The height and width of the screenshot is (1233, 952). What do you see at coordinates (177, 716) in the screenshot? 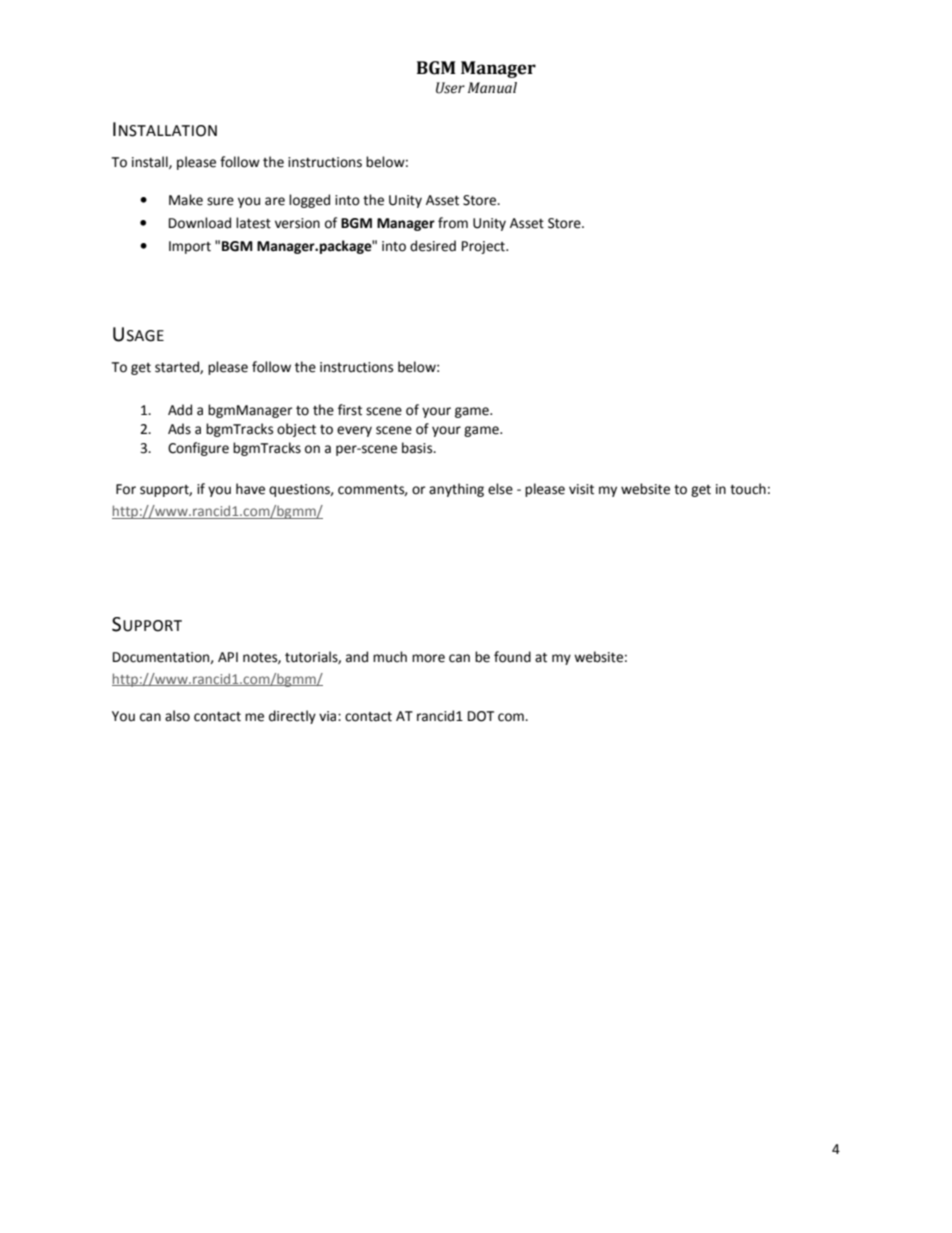
I see `also` at bounding box center [177, 716].
